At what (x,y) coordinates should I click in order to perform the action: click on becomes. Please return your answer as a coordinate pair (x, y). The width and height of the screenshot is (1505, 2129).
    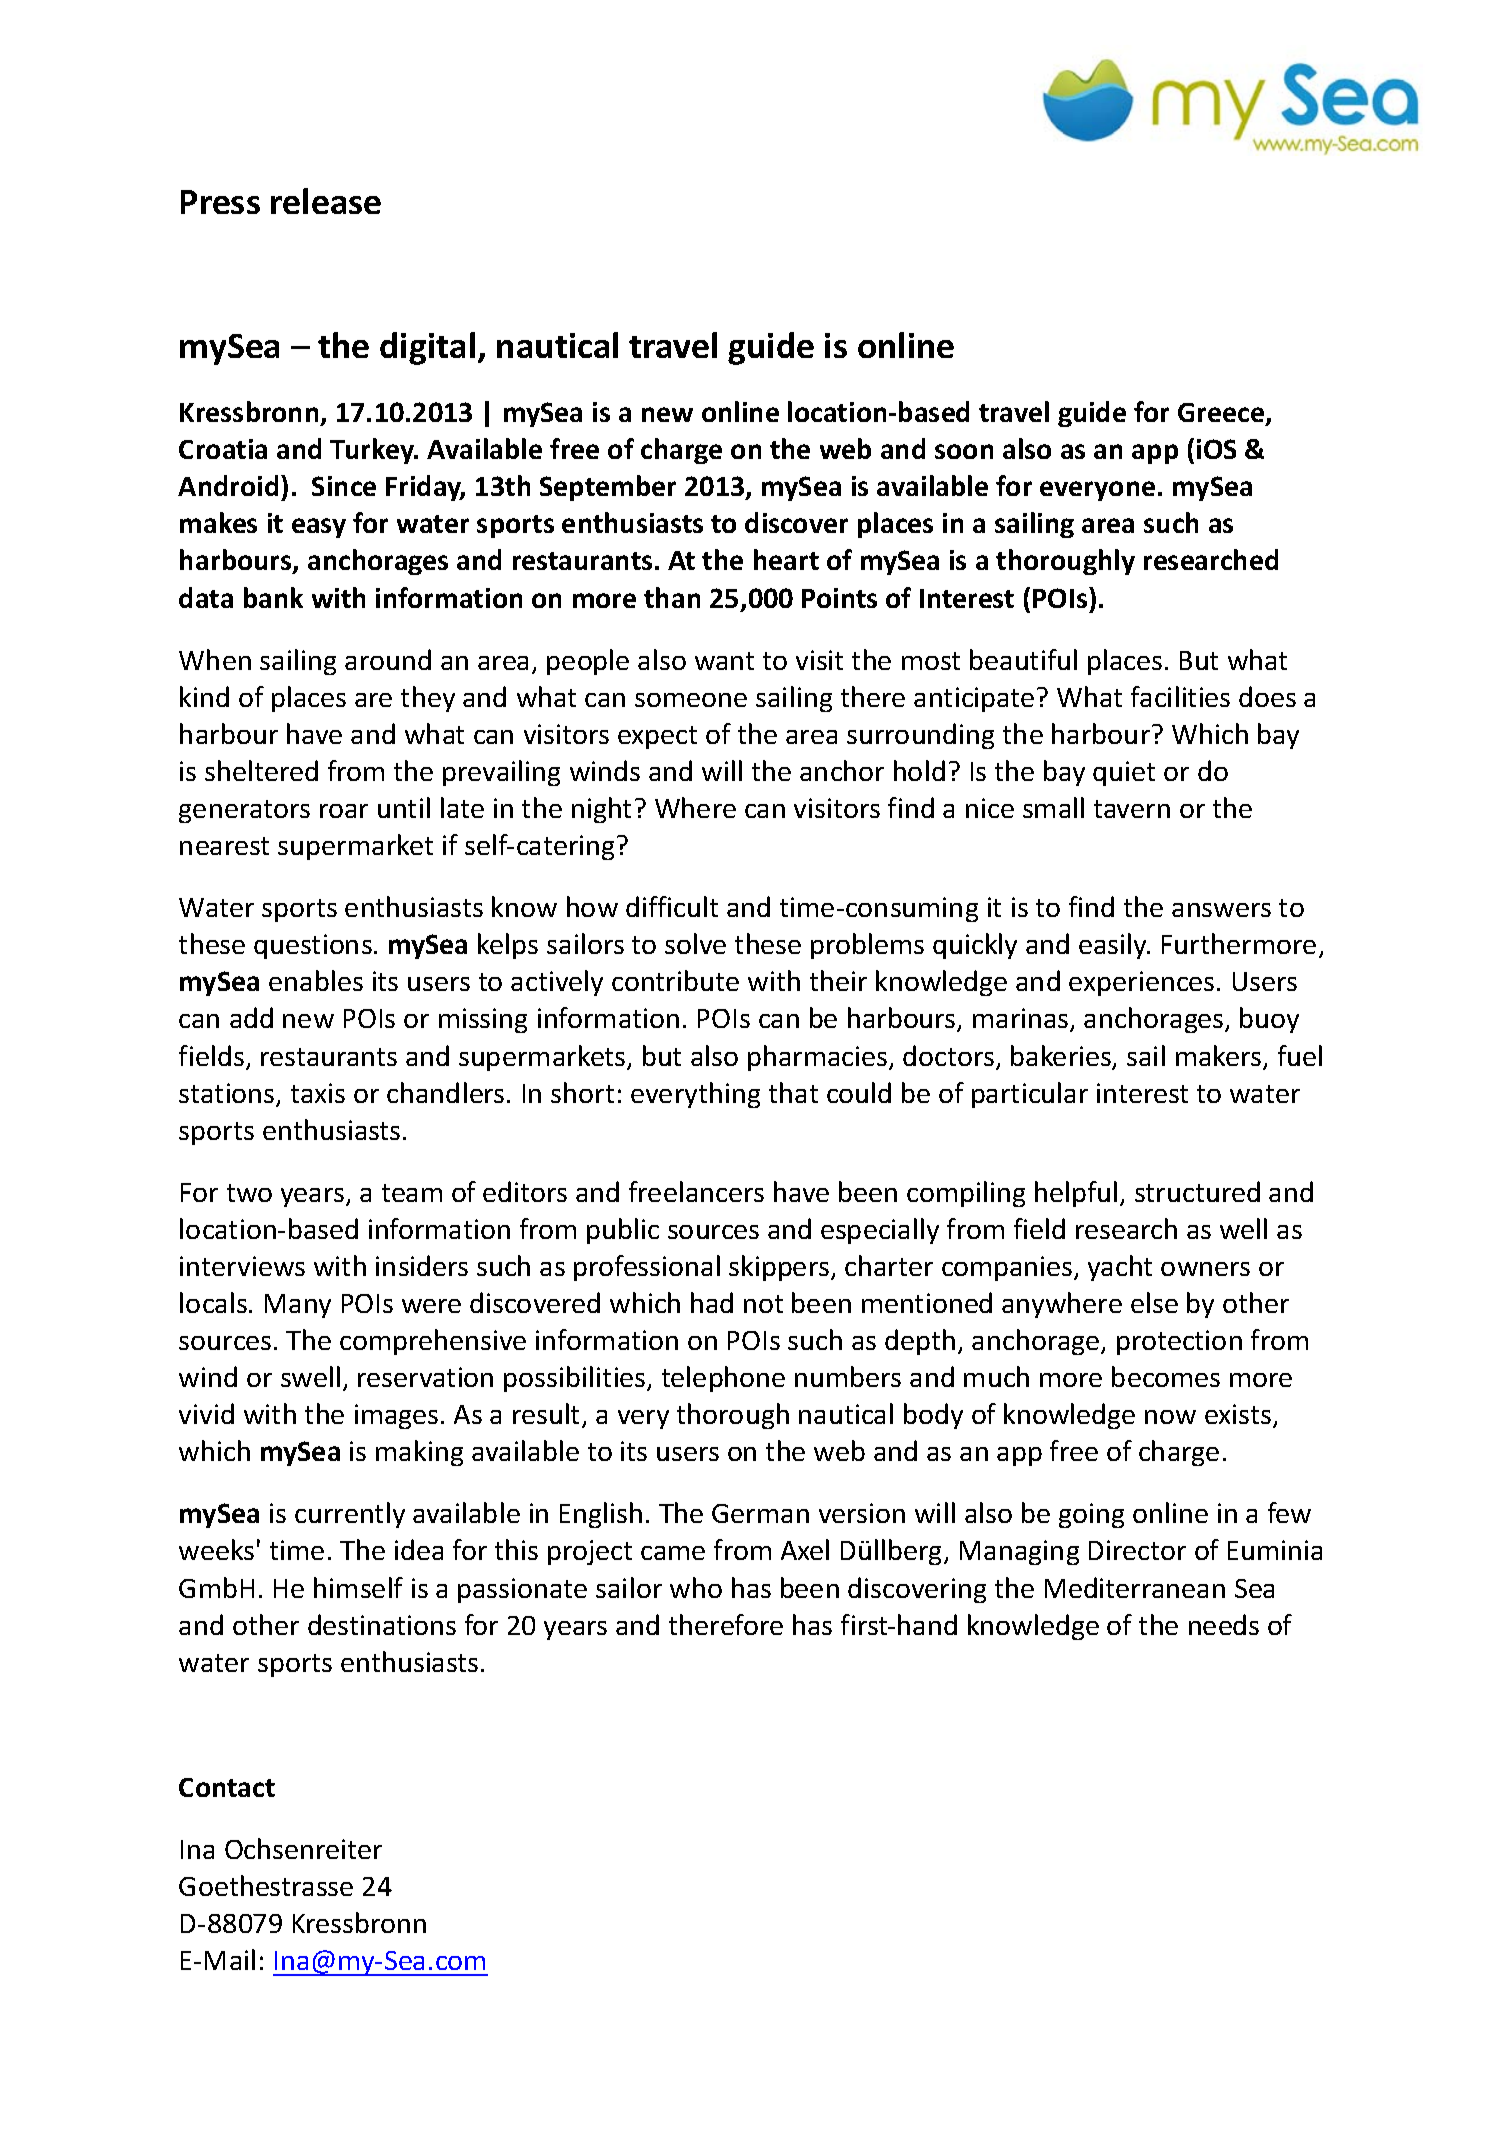
    Looking at the image, I should click on (1166, 1376).
